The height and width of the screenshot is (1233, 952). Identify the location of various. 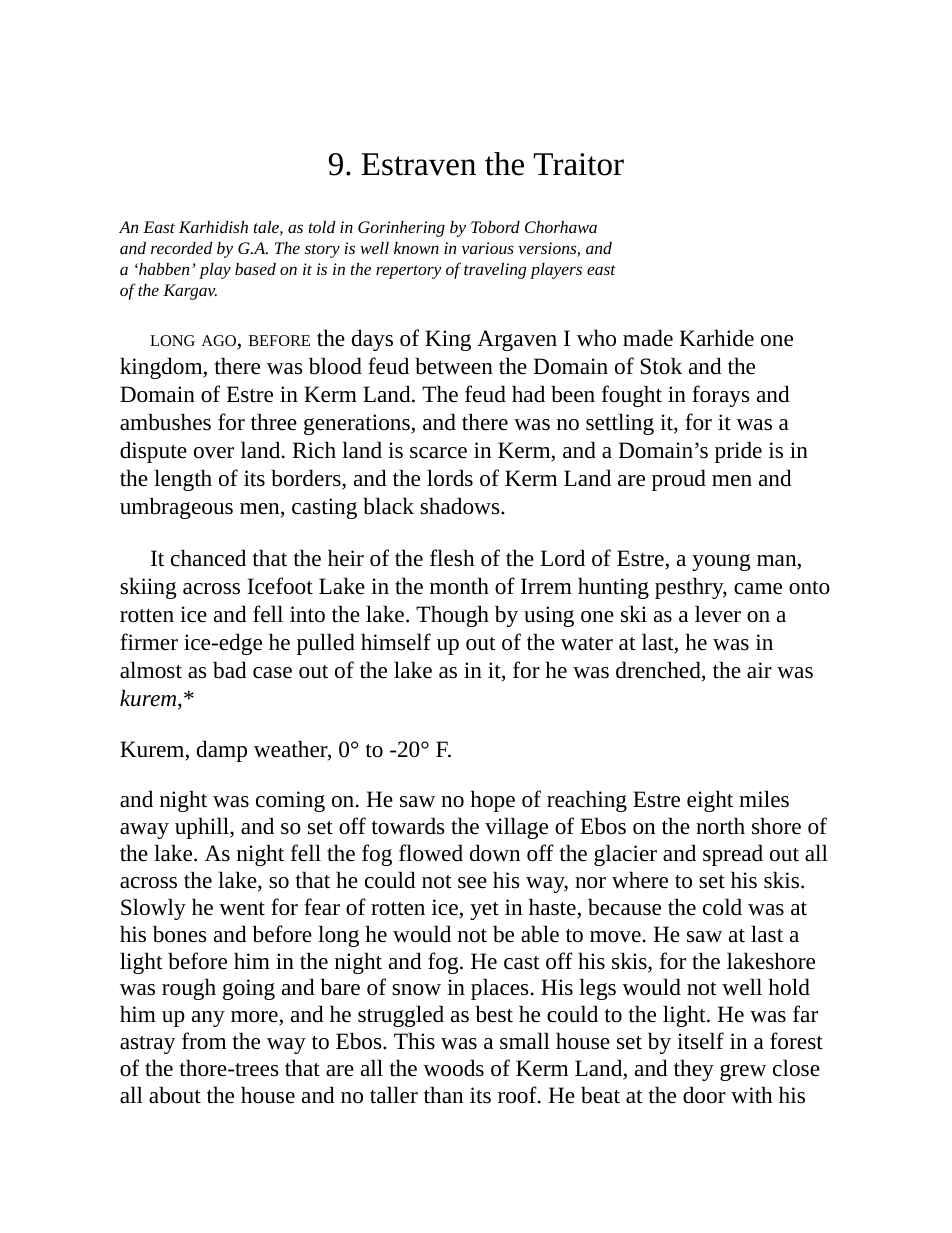
(488, 248).
